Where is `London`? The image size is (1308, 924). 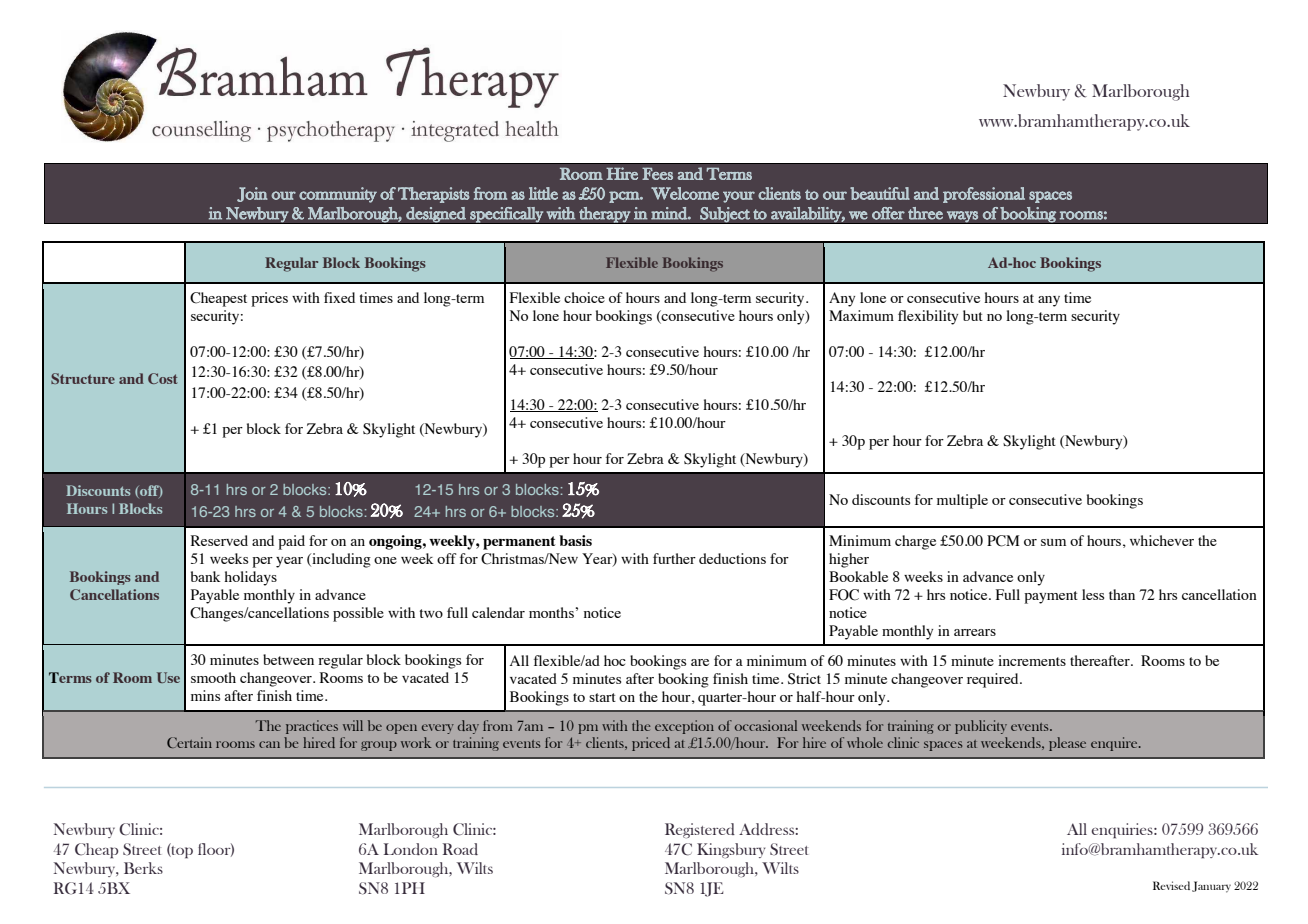
London is located at coordinates (411, 849).
